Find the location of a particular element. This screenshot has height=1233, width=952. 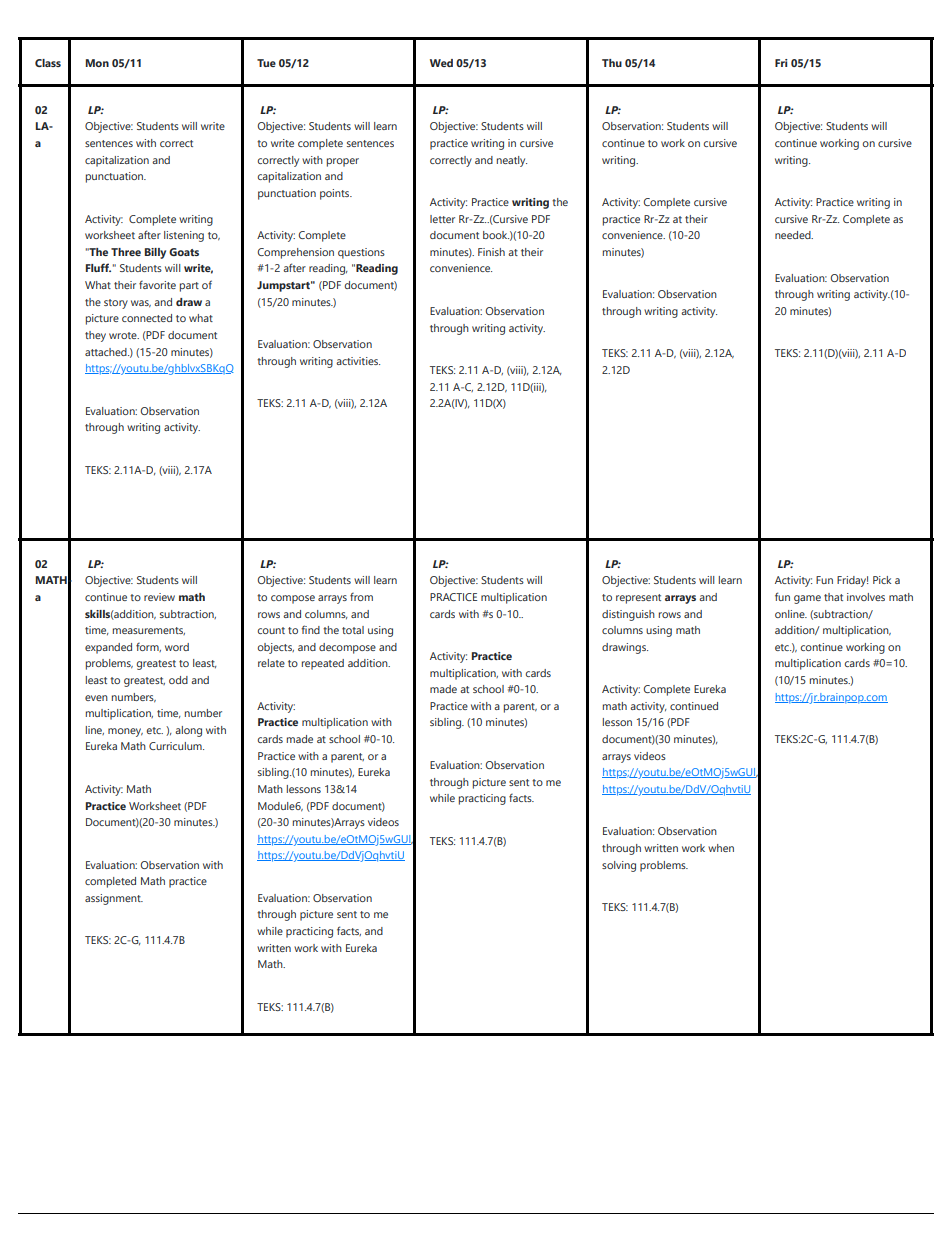

solving is located at coordinates (619, 866).
